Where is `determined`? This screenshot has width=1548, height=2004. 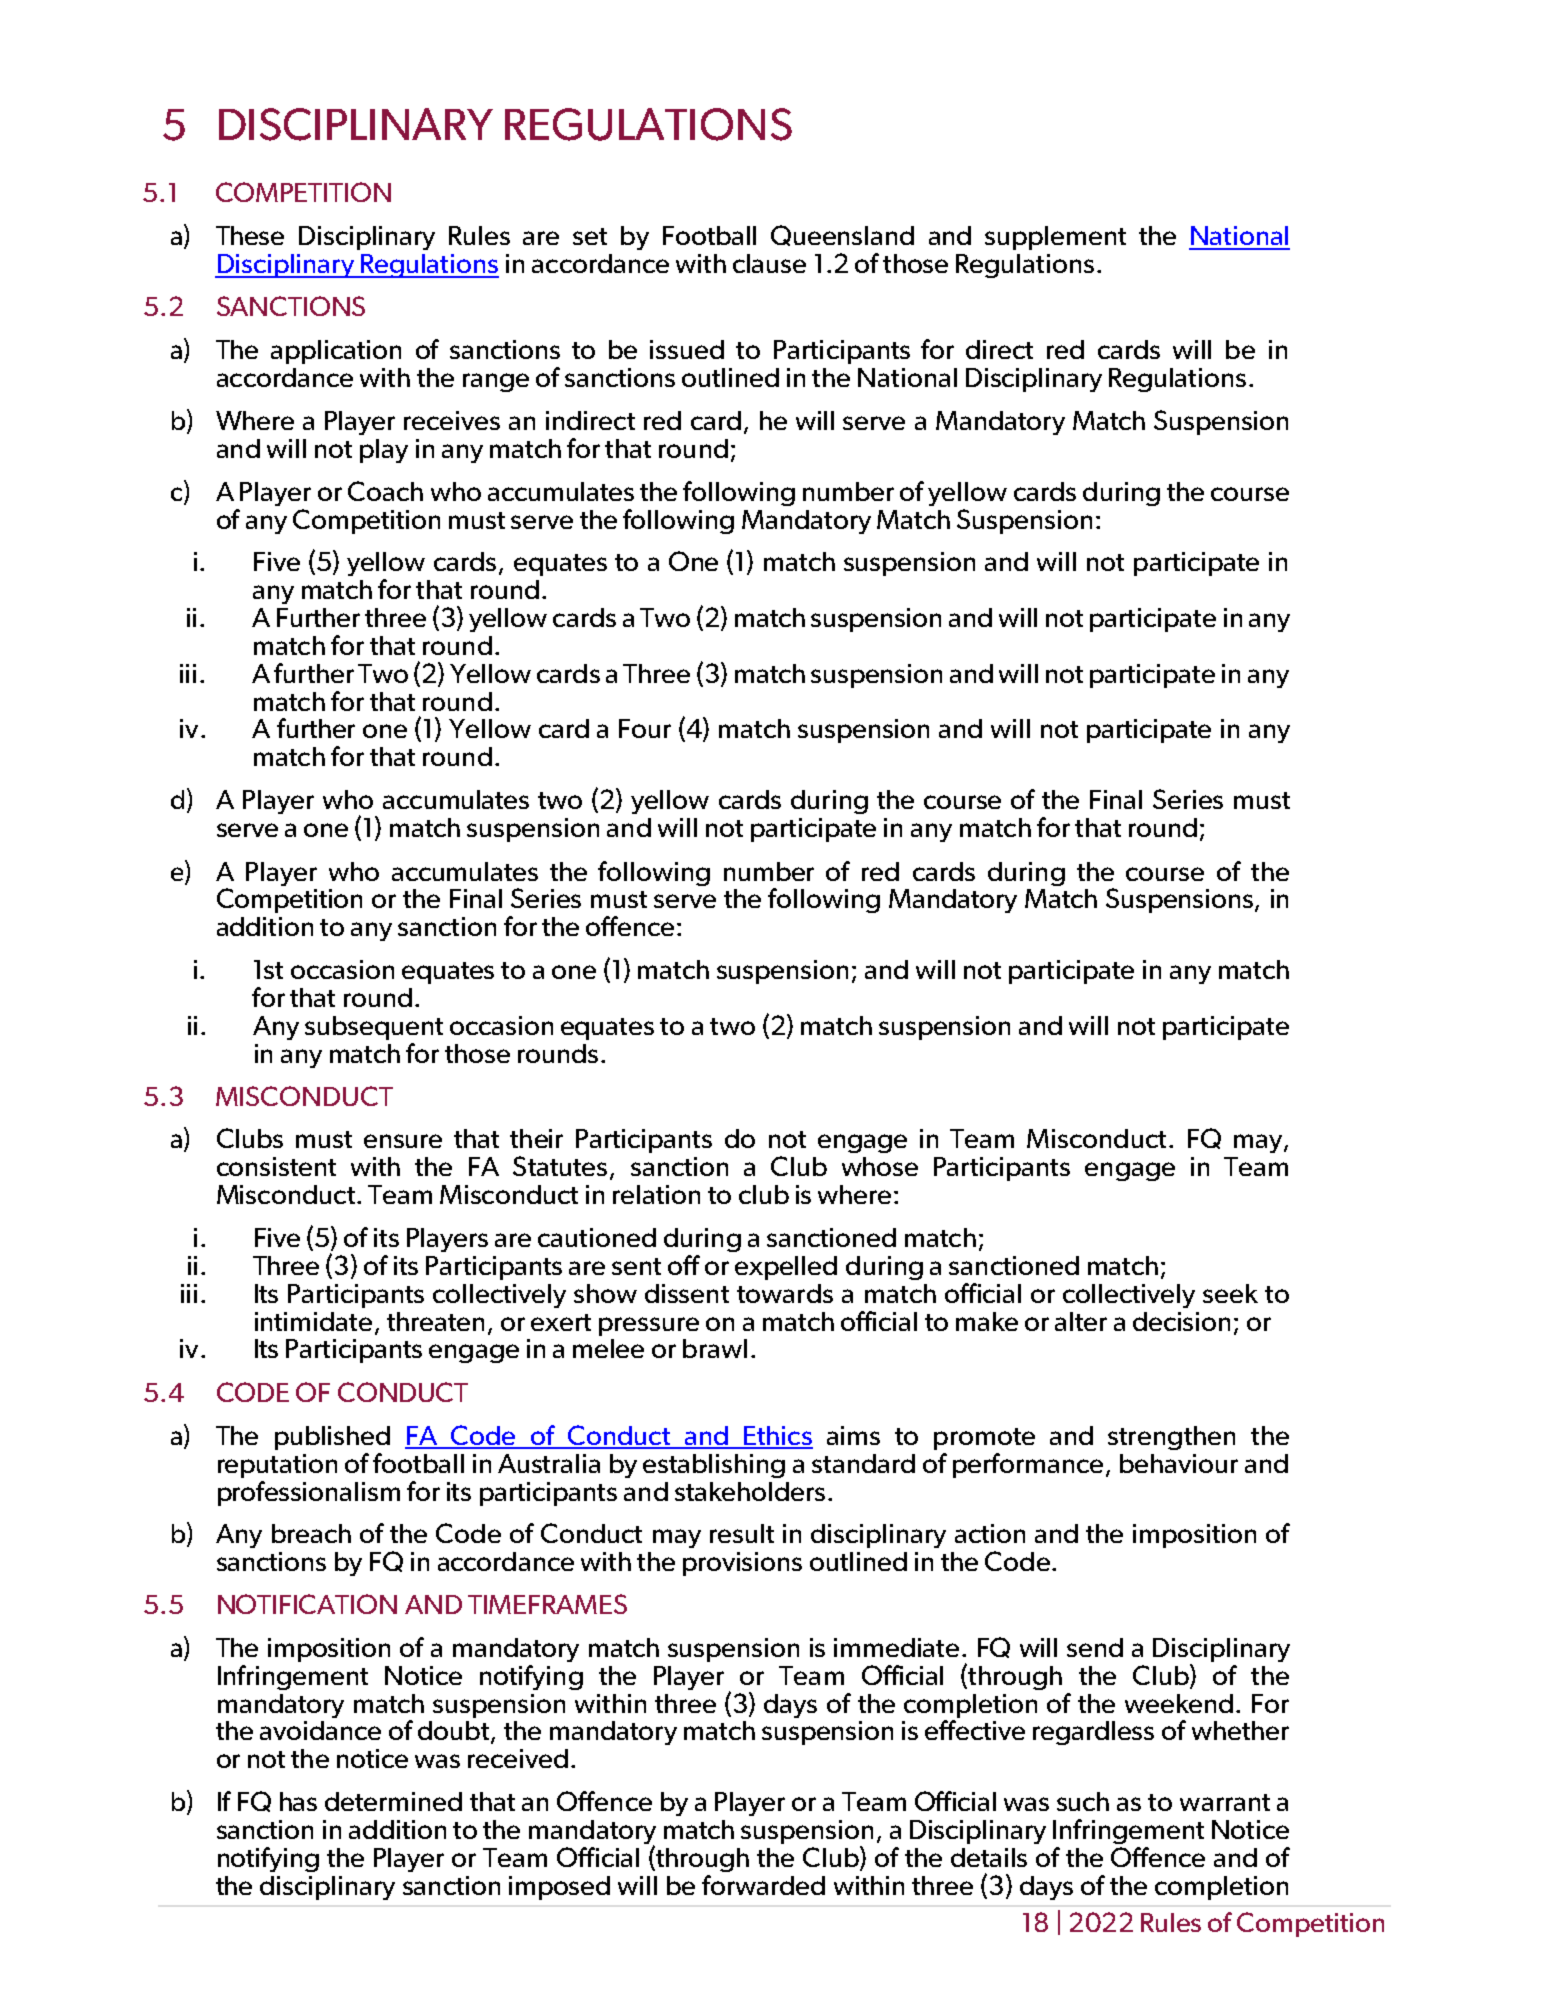 determined is located at coordinates (393, 1801).
